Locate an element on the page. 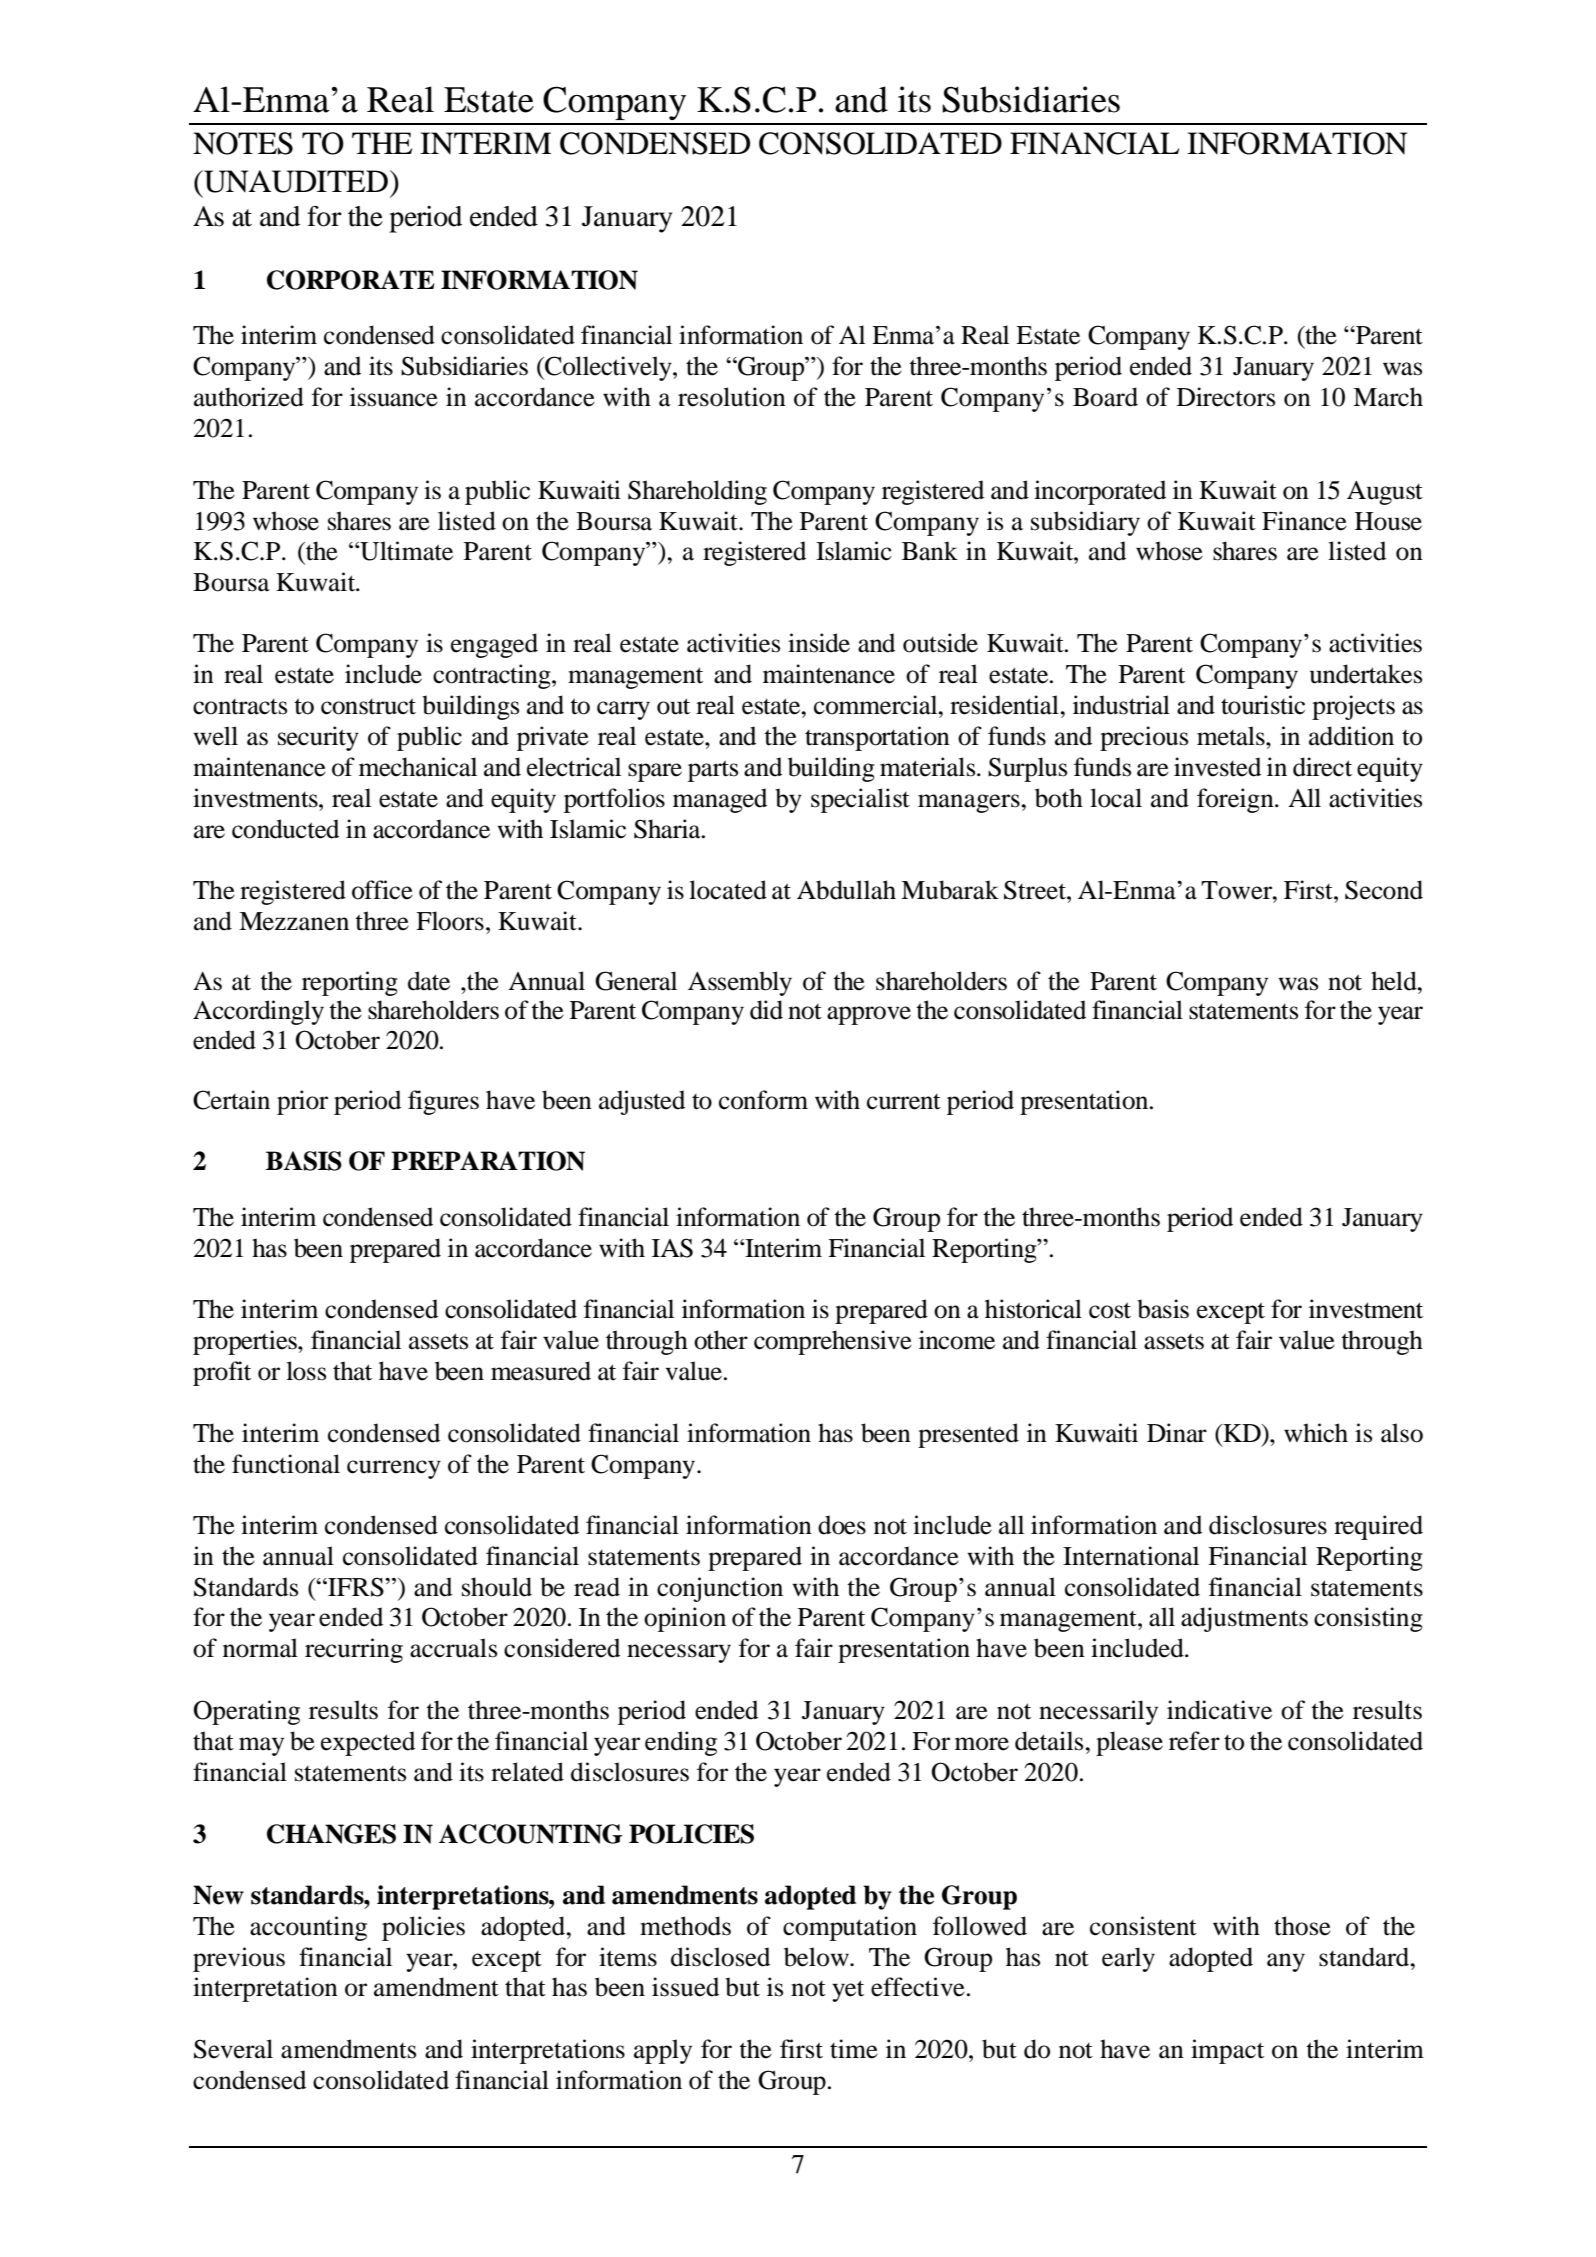  NOTES is located at coordinates (243, 143).
